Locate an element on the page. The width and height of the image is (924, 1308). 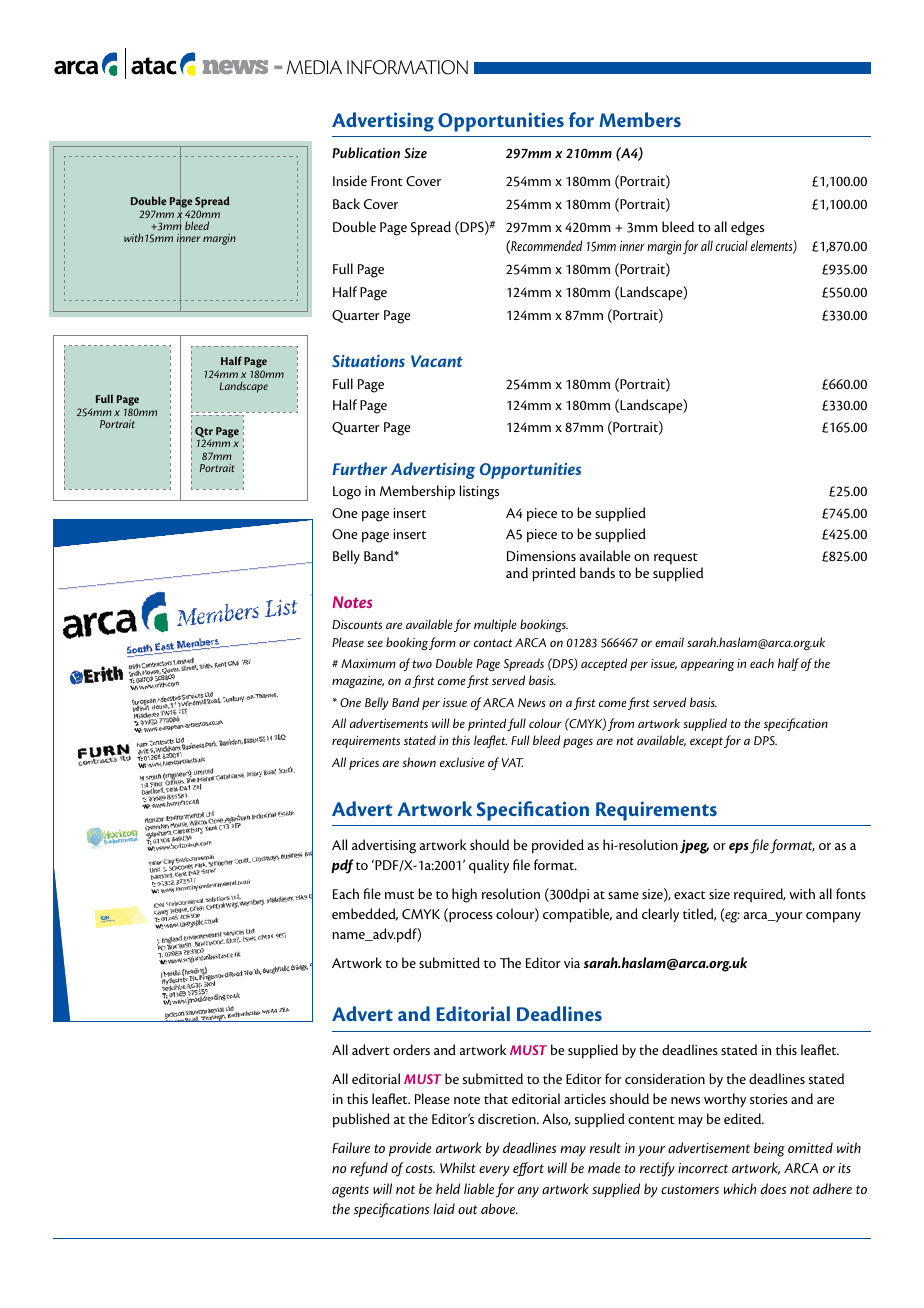
eps is located at coordinates (738, 848).
